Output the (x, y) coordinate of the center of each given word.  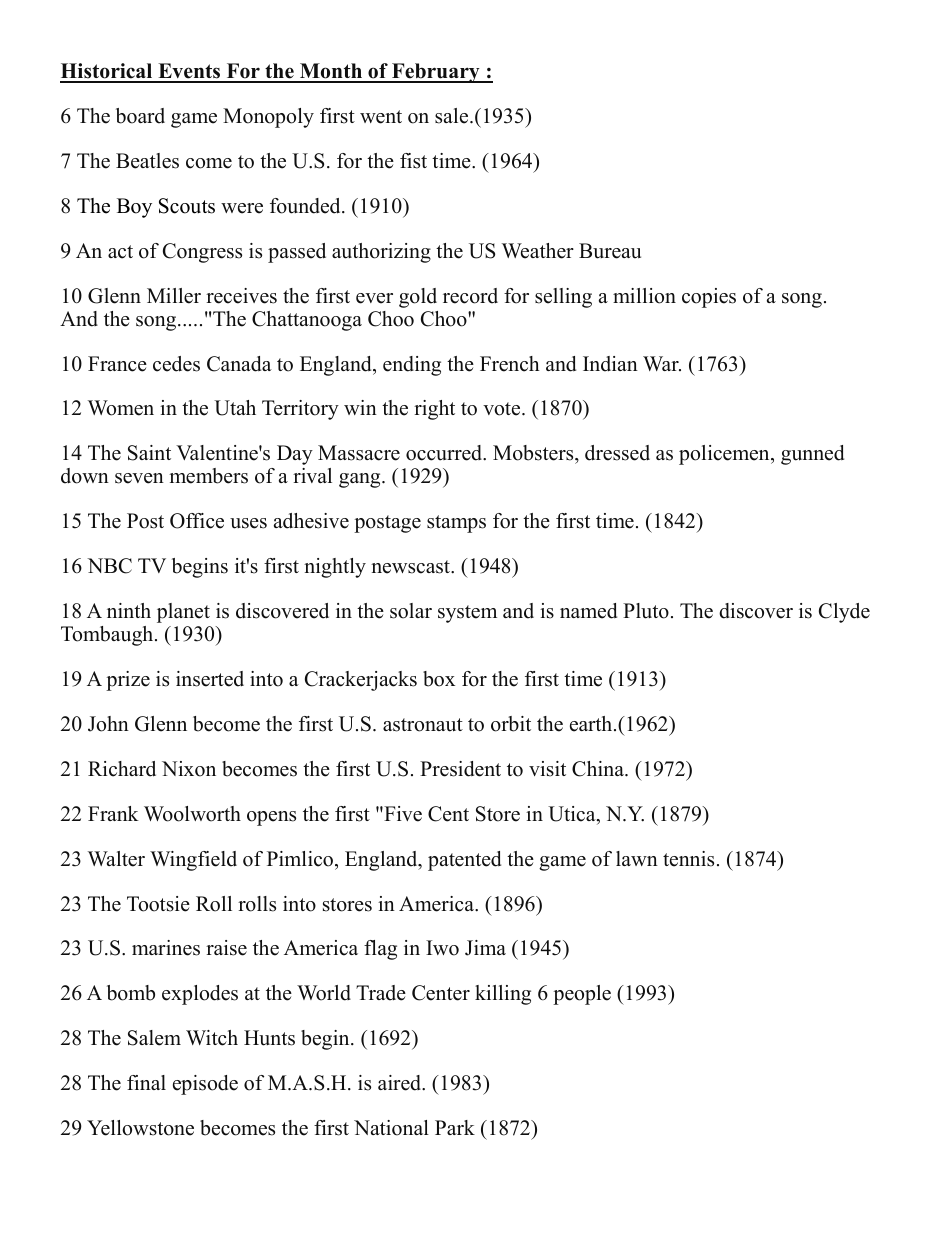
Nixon (189, 769)
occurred (445, 453)
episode (205, 1085)
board (140, 116)
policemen (725, 455)
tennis (688, 859)
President (460, 769)
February (436, 73)
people (582, 995)
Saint (149, 453)
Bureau (610, 251)
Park (455, 1127)
